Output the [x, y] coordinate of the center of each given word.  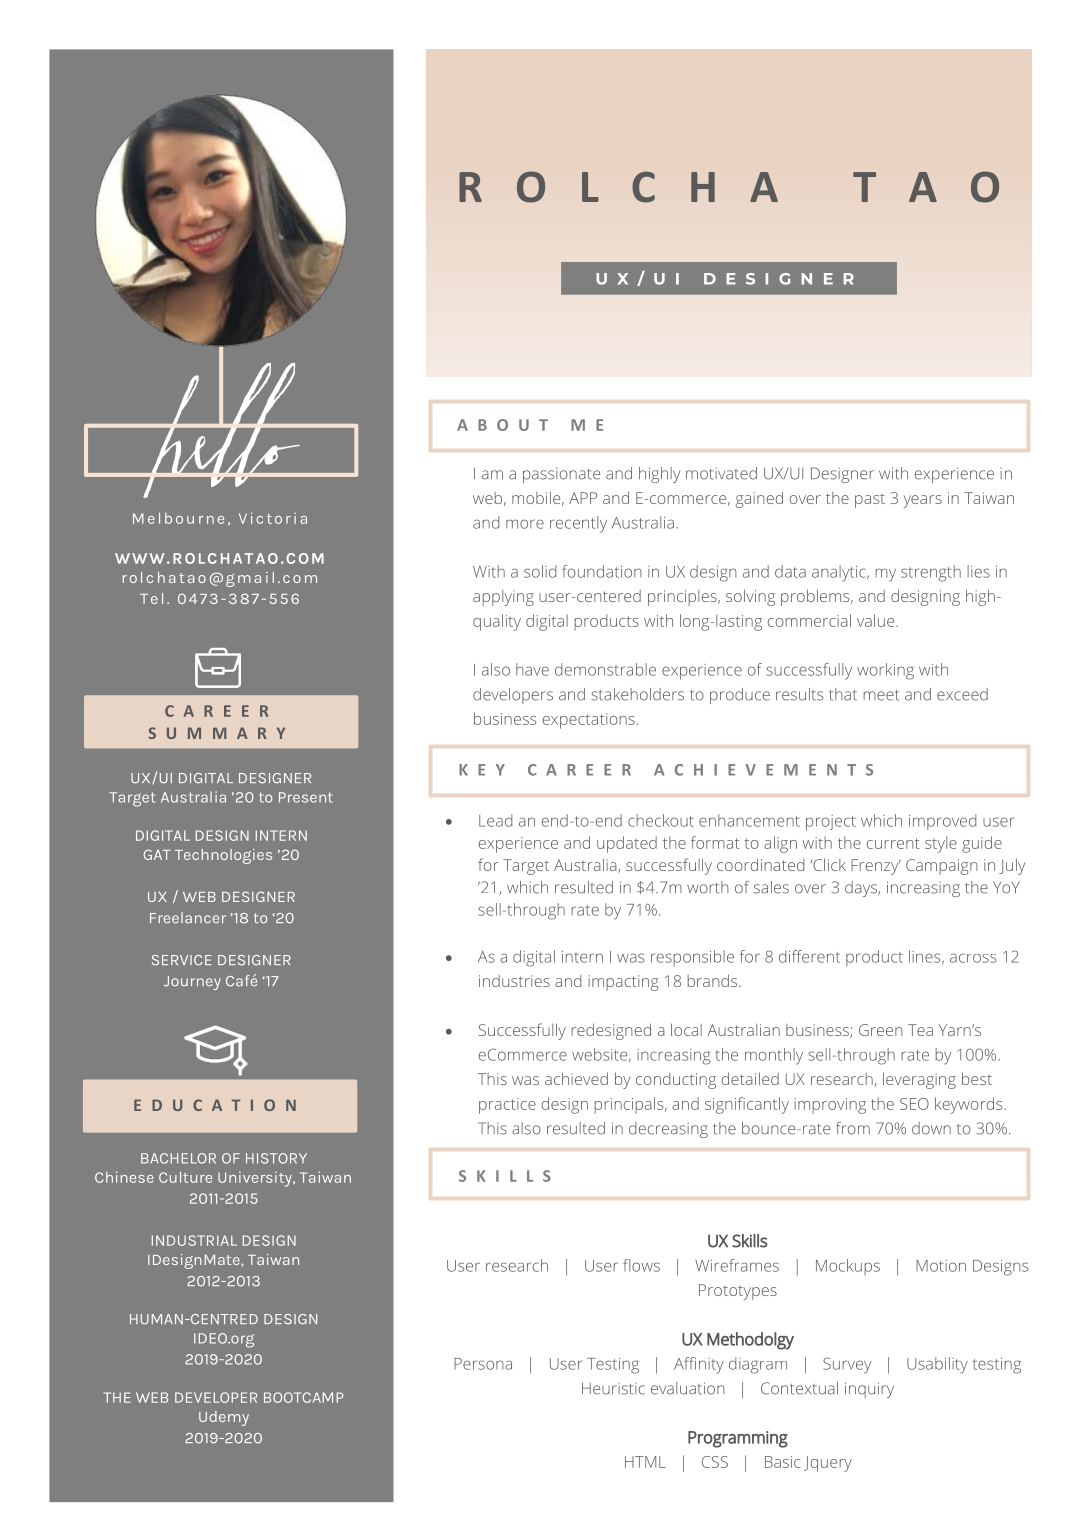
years [922, 501]
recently [578, 524]
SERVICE [182, 960]
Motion [941, 1266]
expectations [589, 721]
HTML [645, 1462]
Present [306, 797]
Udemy [224, 1418]
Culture [185, 1177]
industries [514, 981]
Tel [151, 598]
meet [881, 695]
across [973, 958]
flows [641, 1265]
